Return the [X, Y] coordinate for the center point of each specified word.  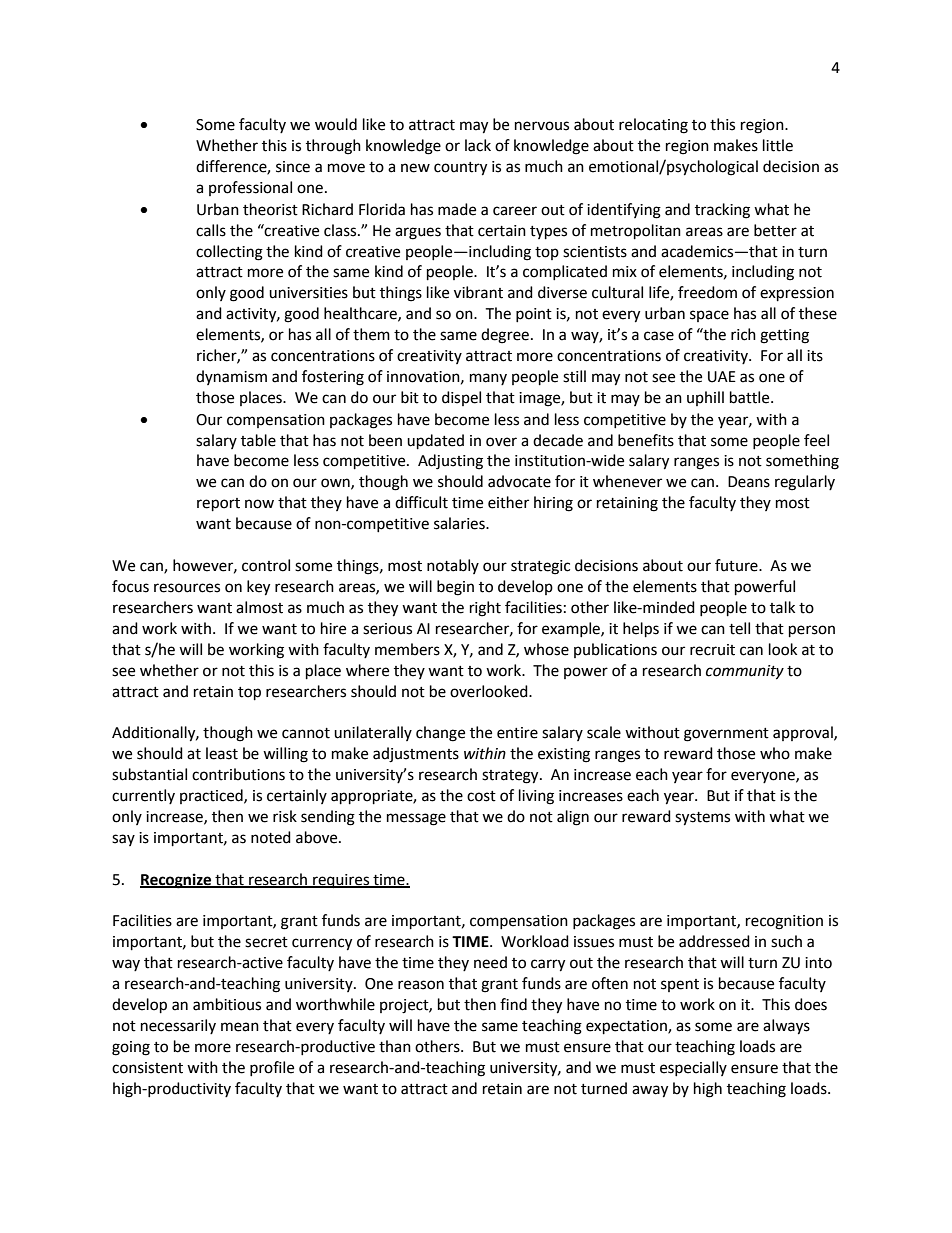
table [258, 440]
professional [250, 188]
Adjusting [450, 462]
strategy [511, 777]
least [222, 753]
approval [804, 733]
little [778, 145]
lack [478, 145]
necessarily [178, 1026]
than [395, 1046]
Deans [749, 482]
